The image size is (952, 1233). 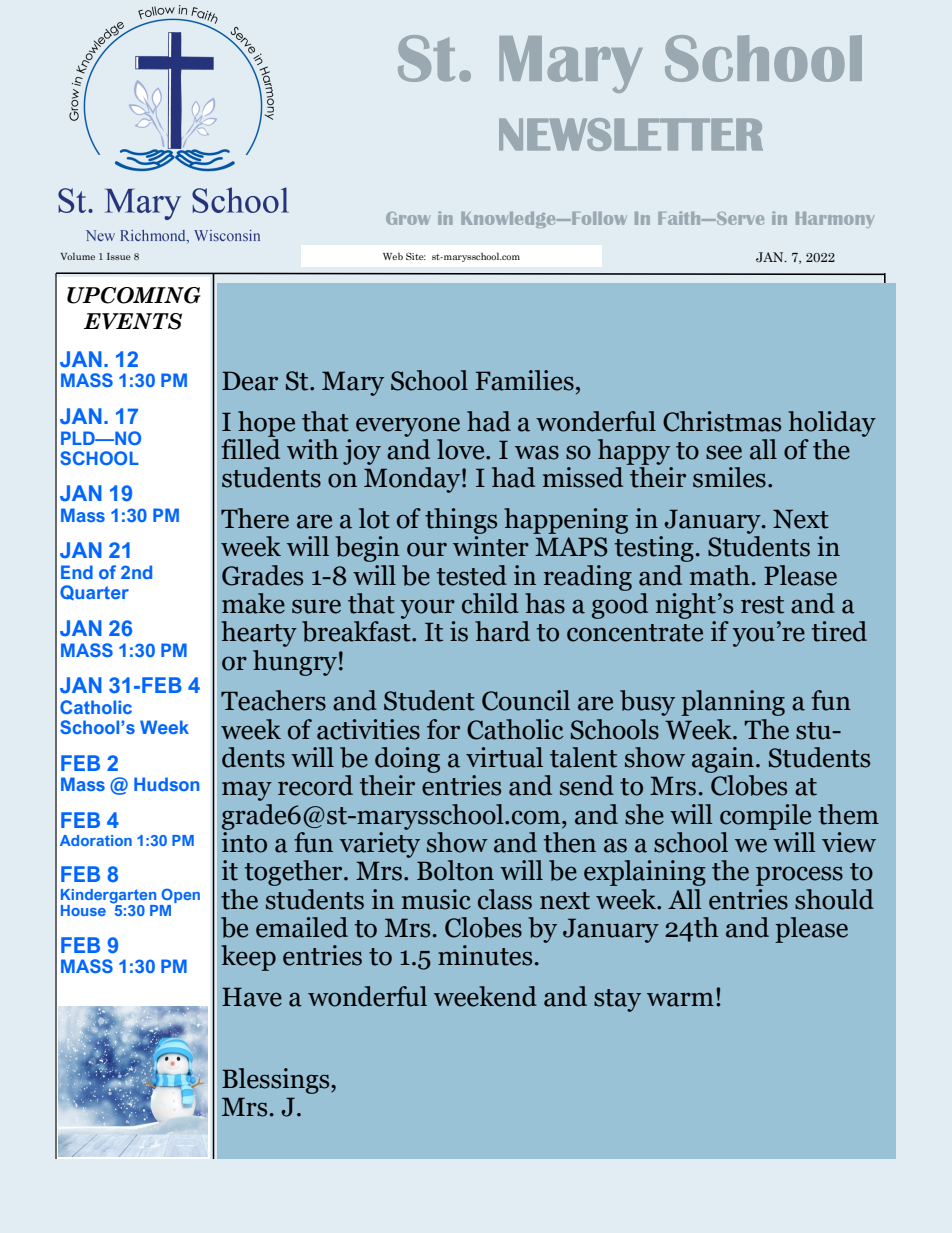 I want to click on for, so click(x=443, y=729).
